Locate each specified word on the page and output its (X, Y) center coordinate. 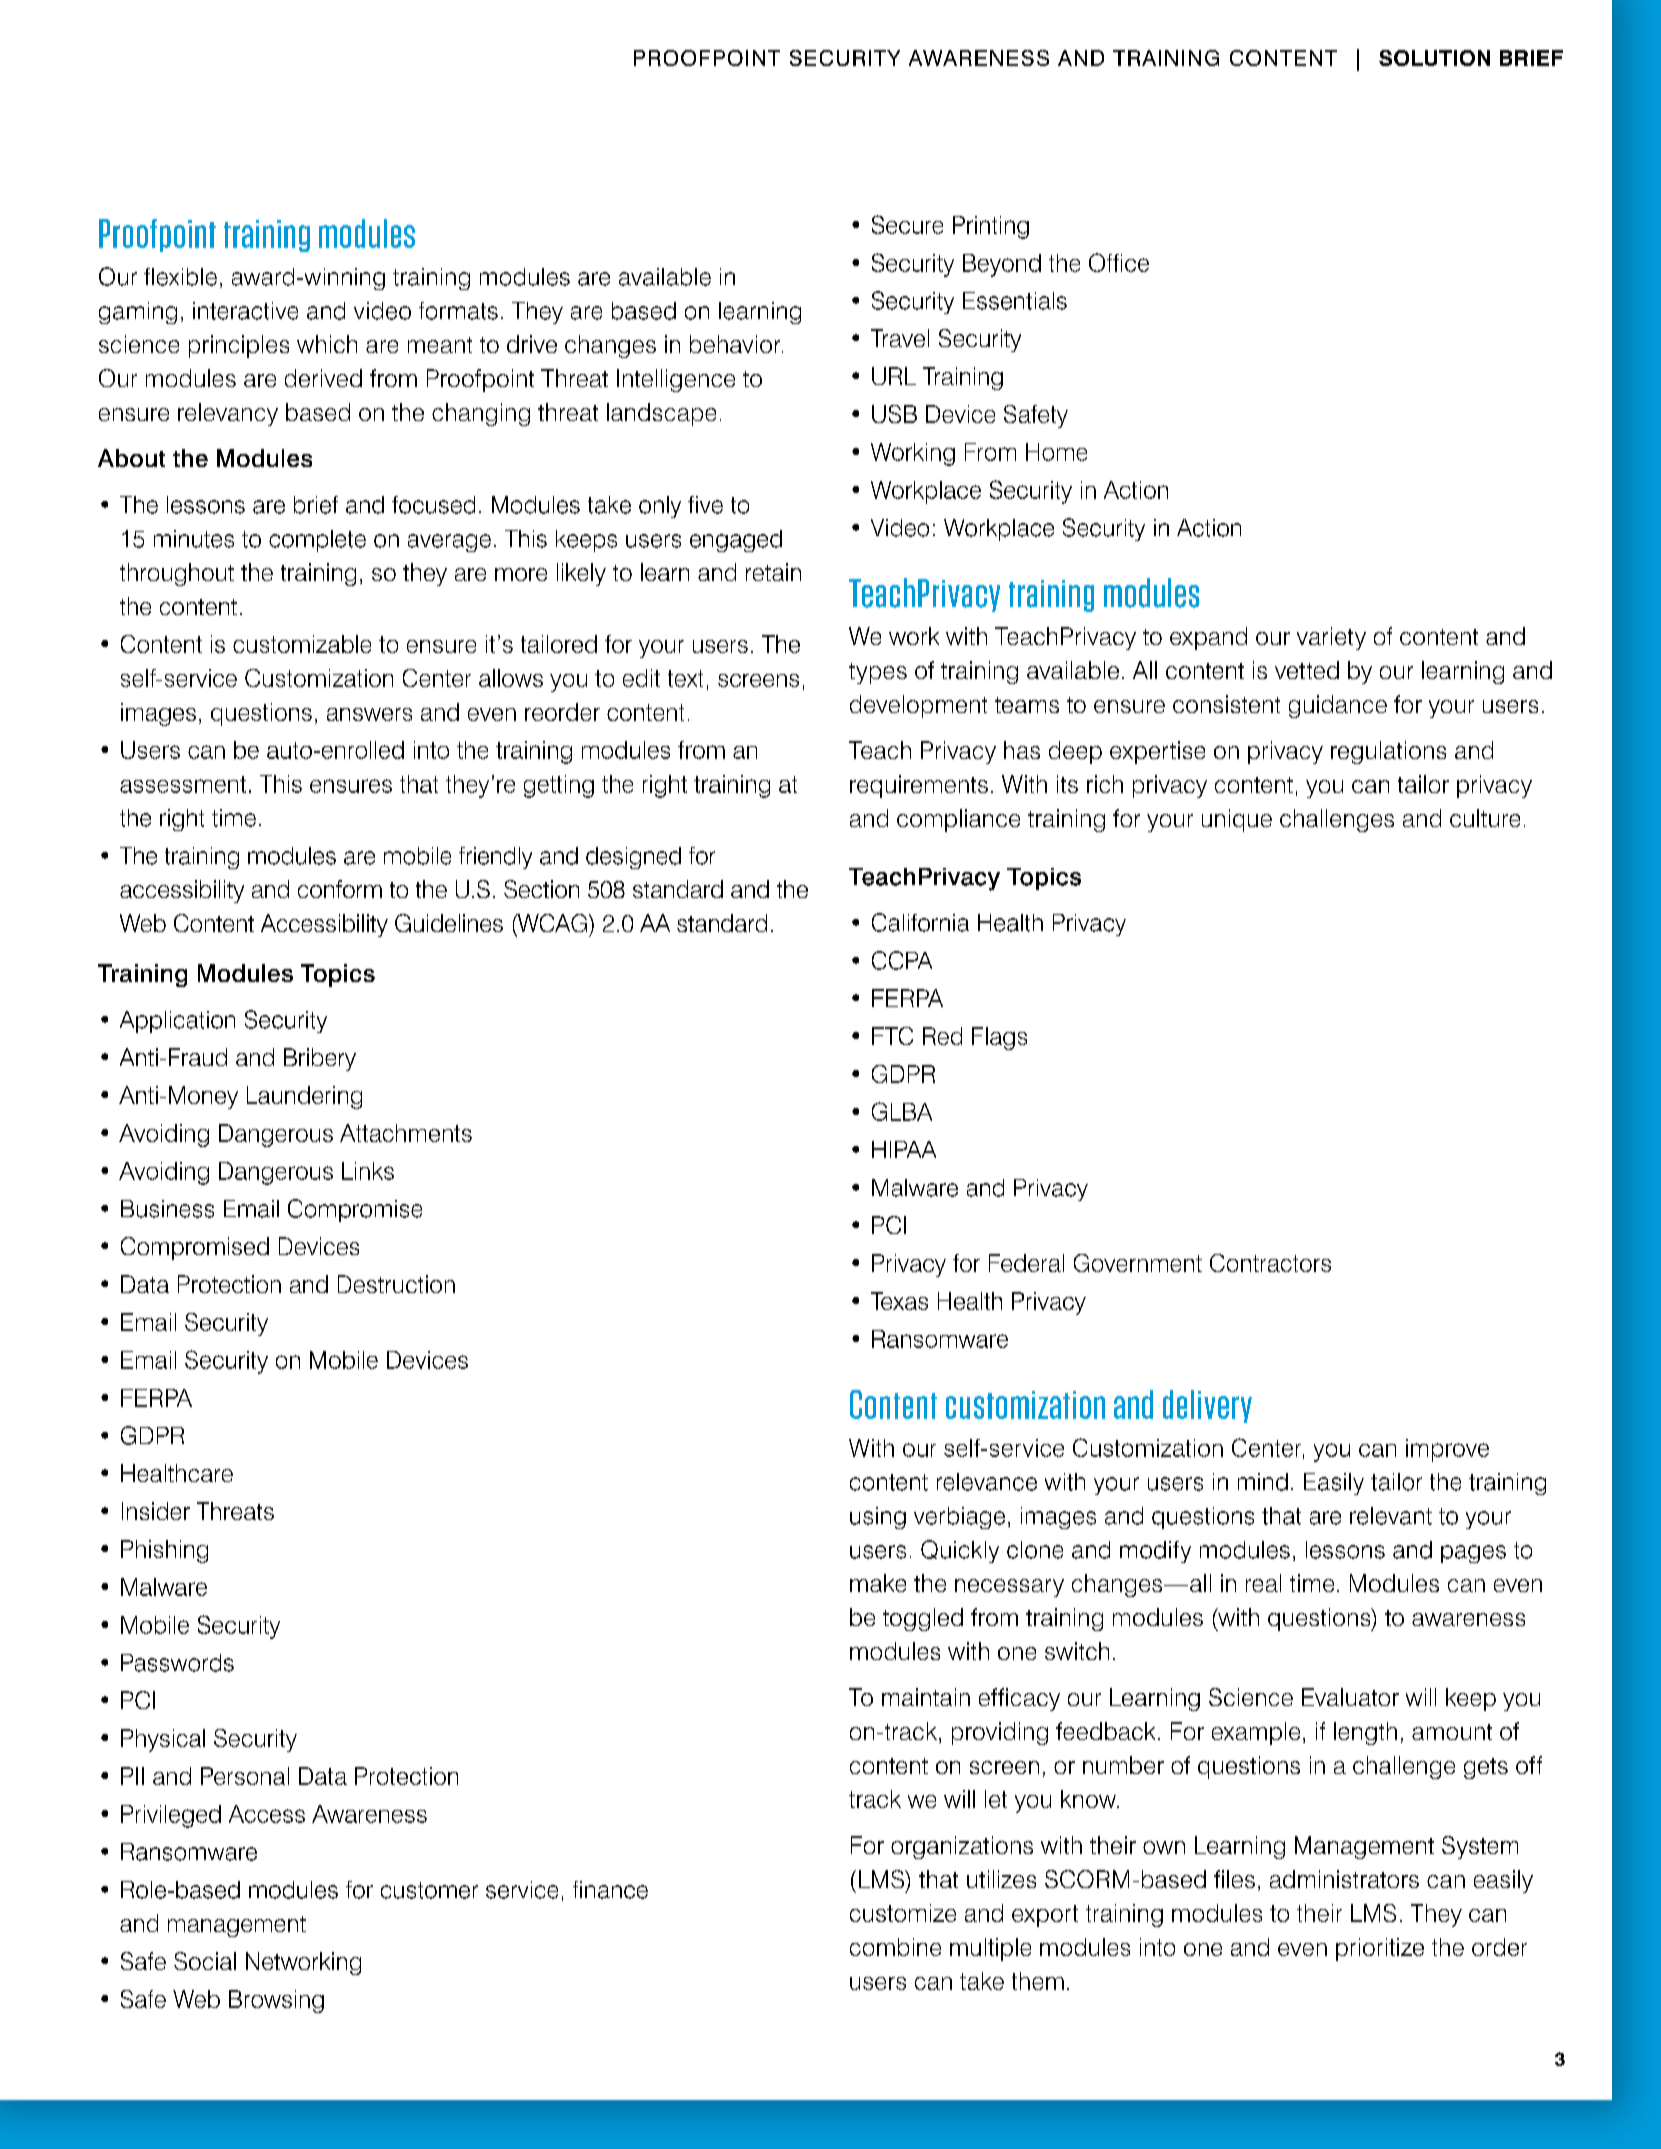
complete (317, 541)
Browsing (276, 2001)
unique (1237, 820)
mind (1263, 1482)
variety (1331, 638)
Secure (907, 224)
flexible (180, 277)
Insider (156, 1511)
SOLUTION (1434, 58)
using (878, 1518)
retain (773, 572)
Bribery (320, 1059)
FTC (892, 1036)
